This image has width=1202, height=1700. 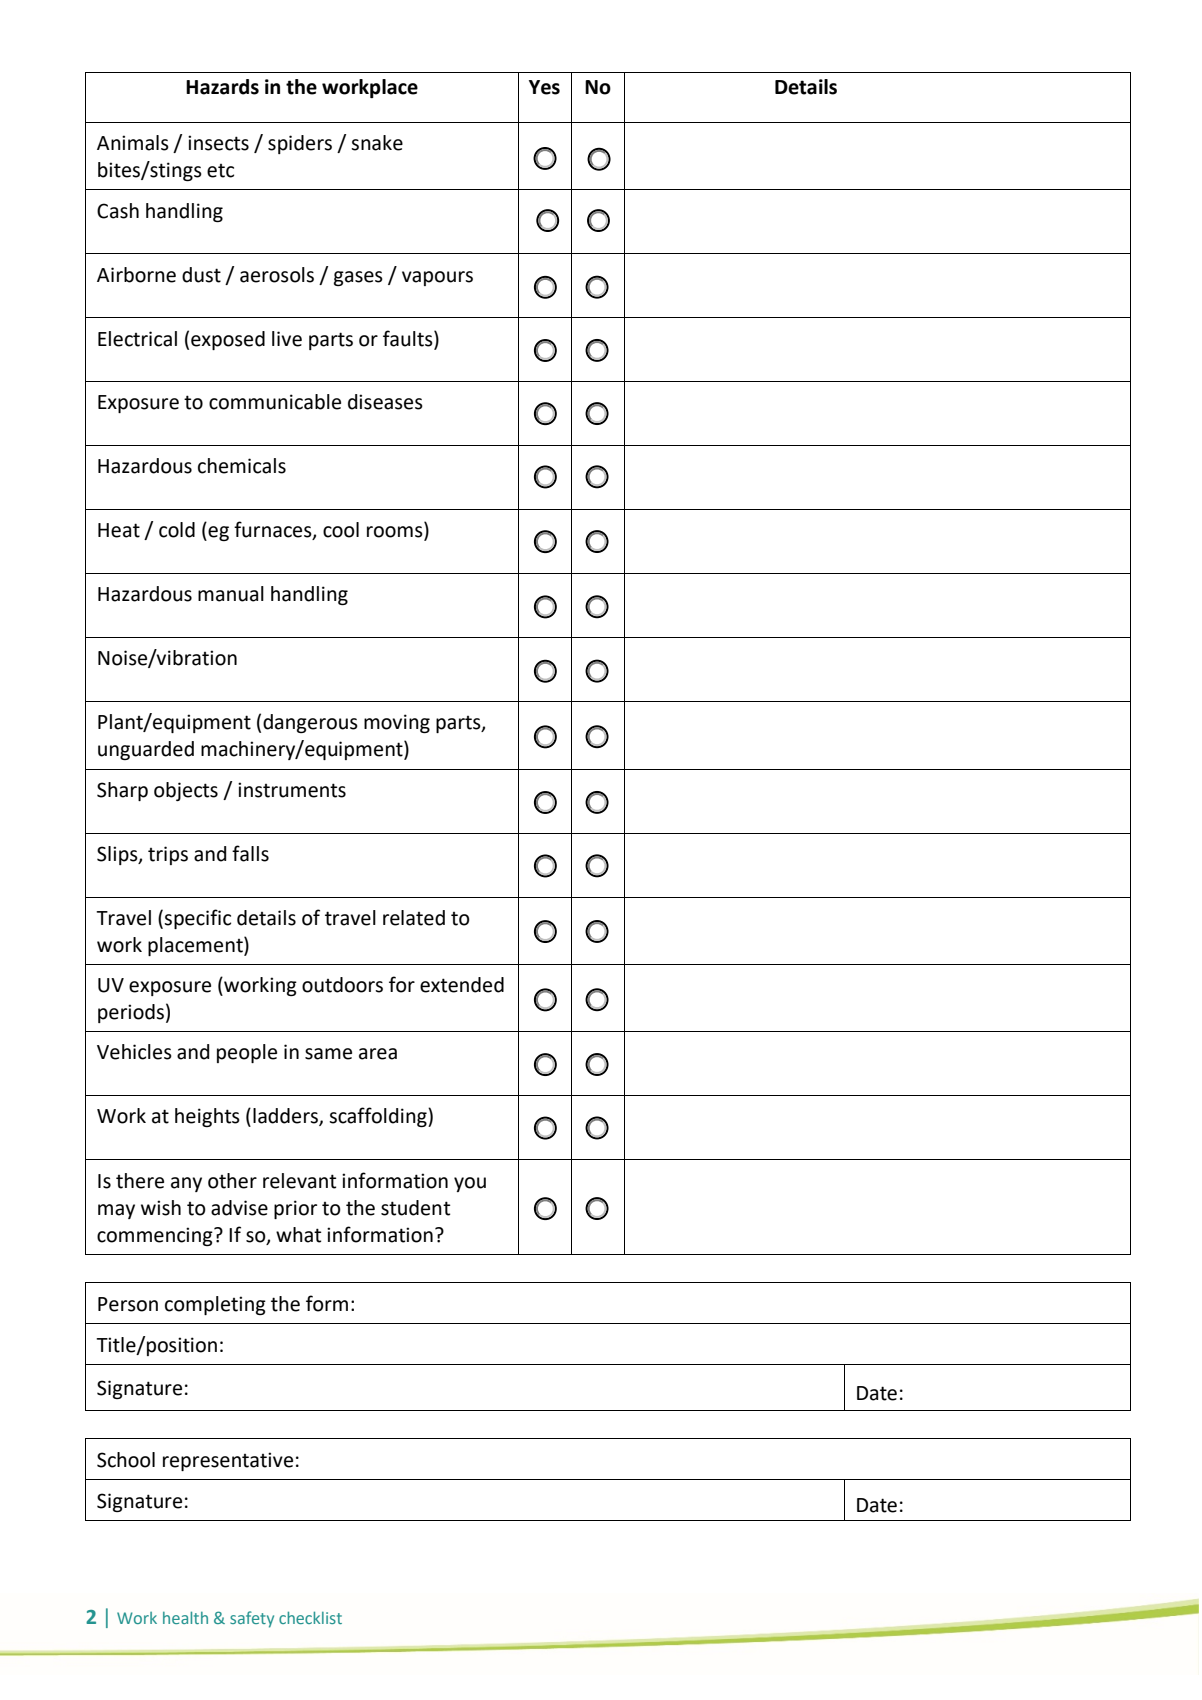 I want to click on checklist, so click(x=310, y=1617).
